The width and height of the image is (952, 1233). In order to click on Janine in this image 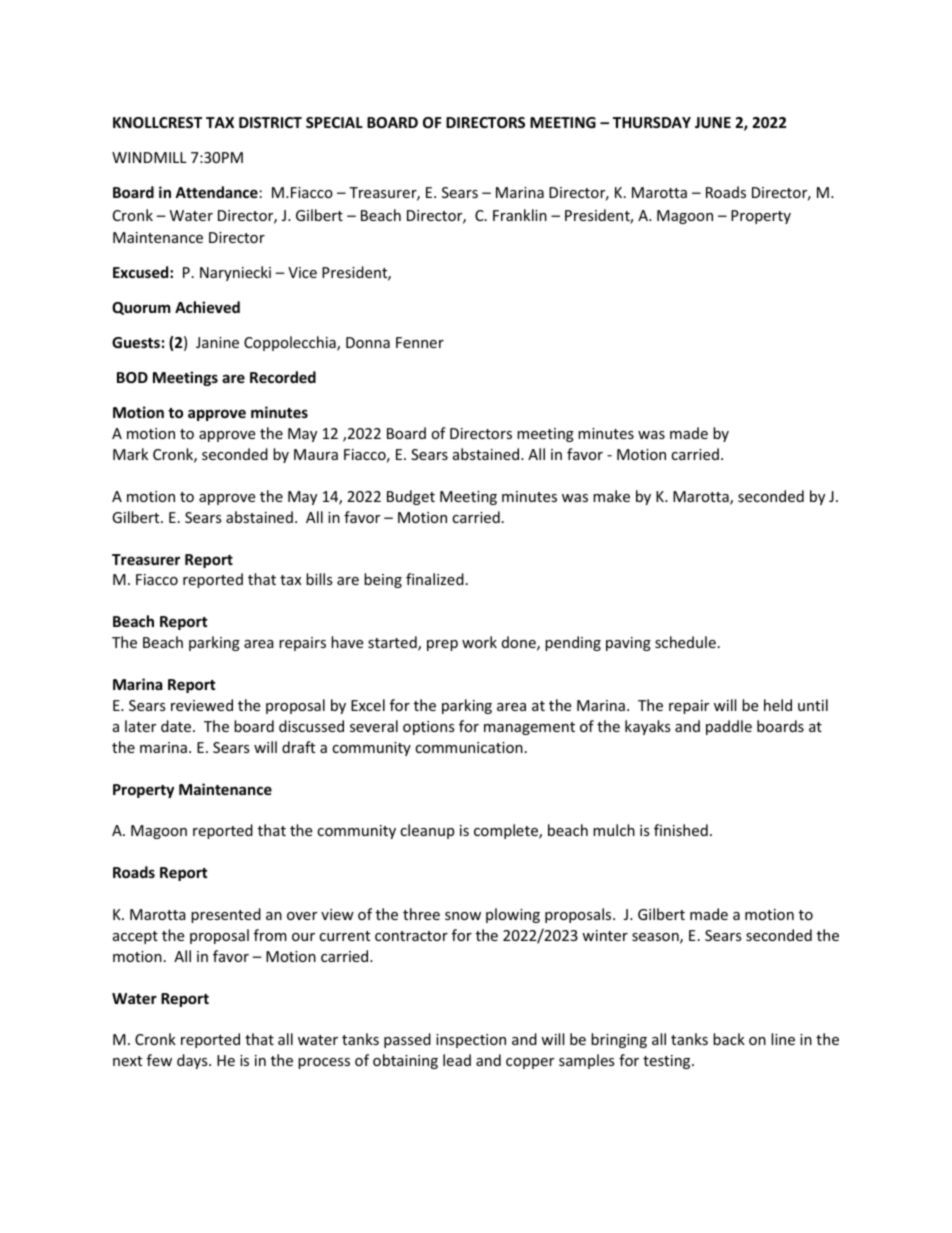, I will do `click(217, 342)`.
